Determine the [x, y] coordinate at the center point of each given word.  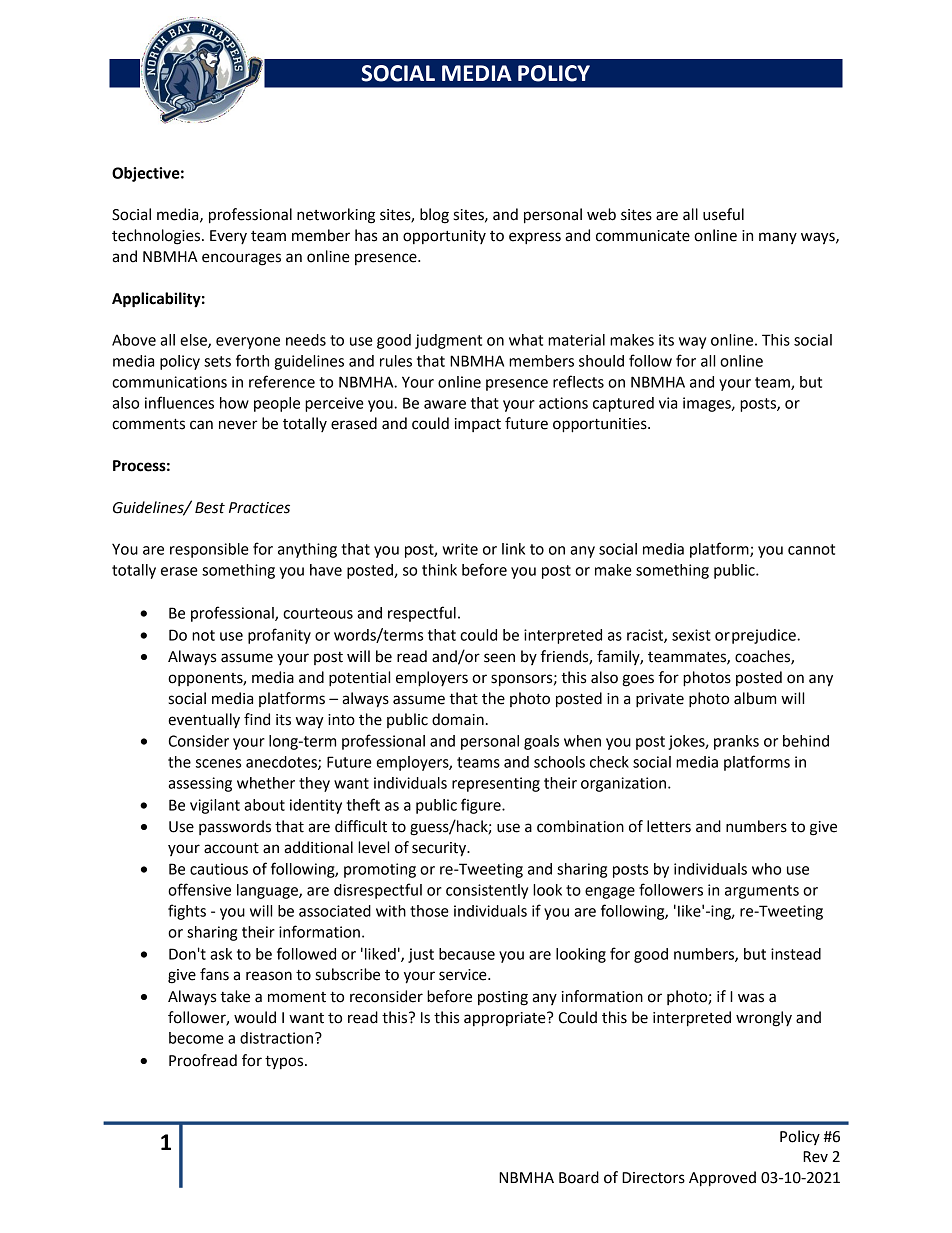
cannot [811, 549]
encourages [241, 259]
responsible [209, 550]
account [231, 848]
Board [579, 1177]
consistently [487, 891]
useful [723, 214]
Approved [722, 1179]
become [196, 1038]
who [766, 869]
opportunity [444, 237]
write [460, 549]
